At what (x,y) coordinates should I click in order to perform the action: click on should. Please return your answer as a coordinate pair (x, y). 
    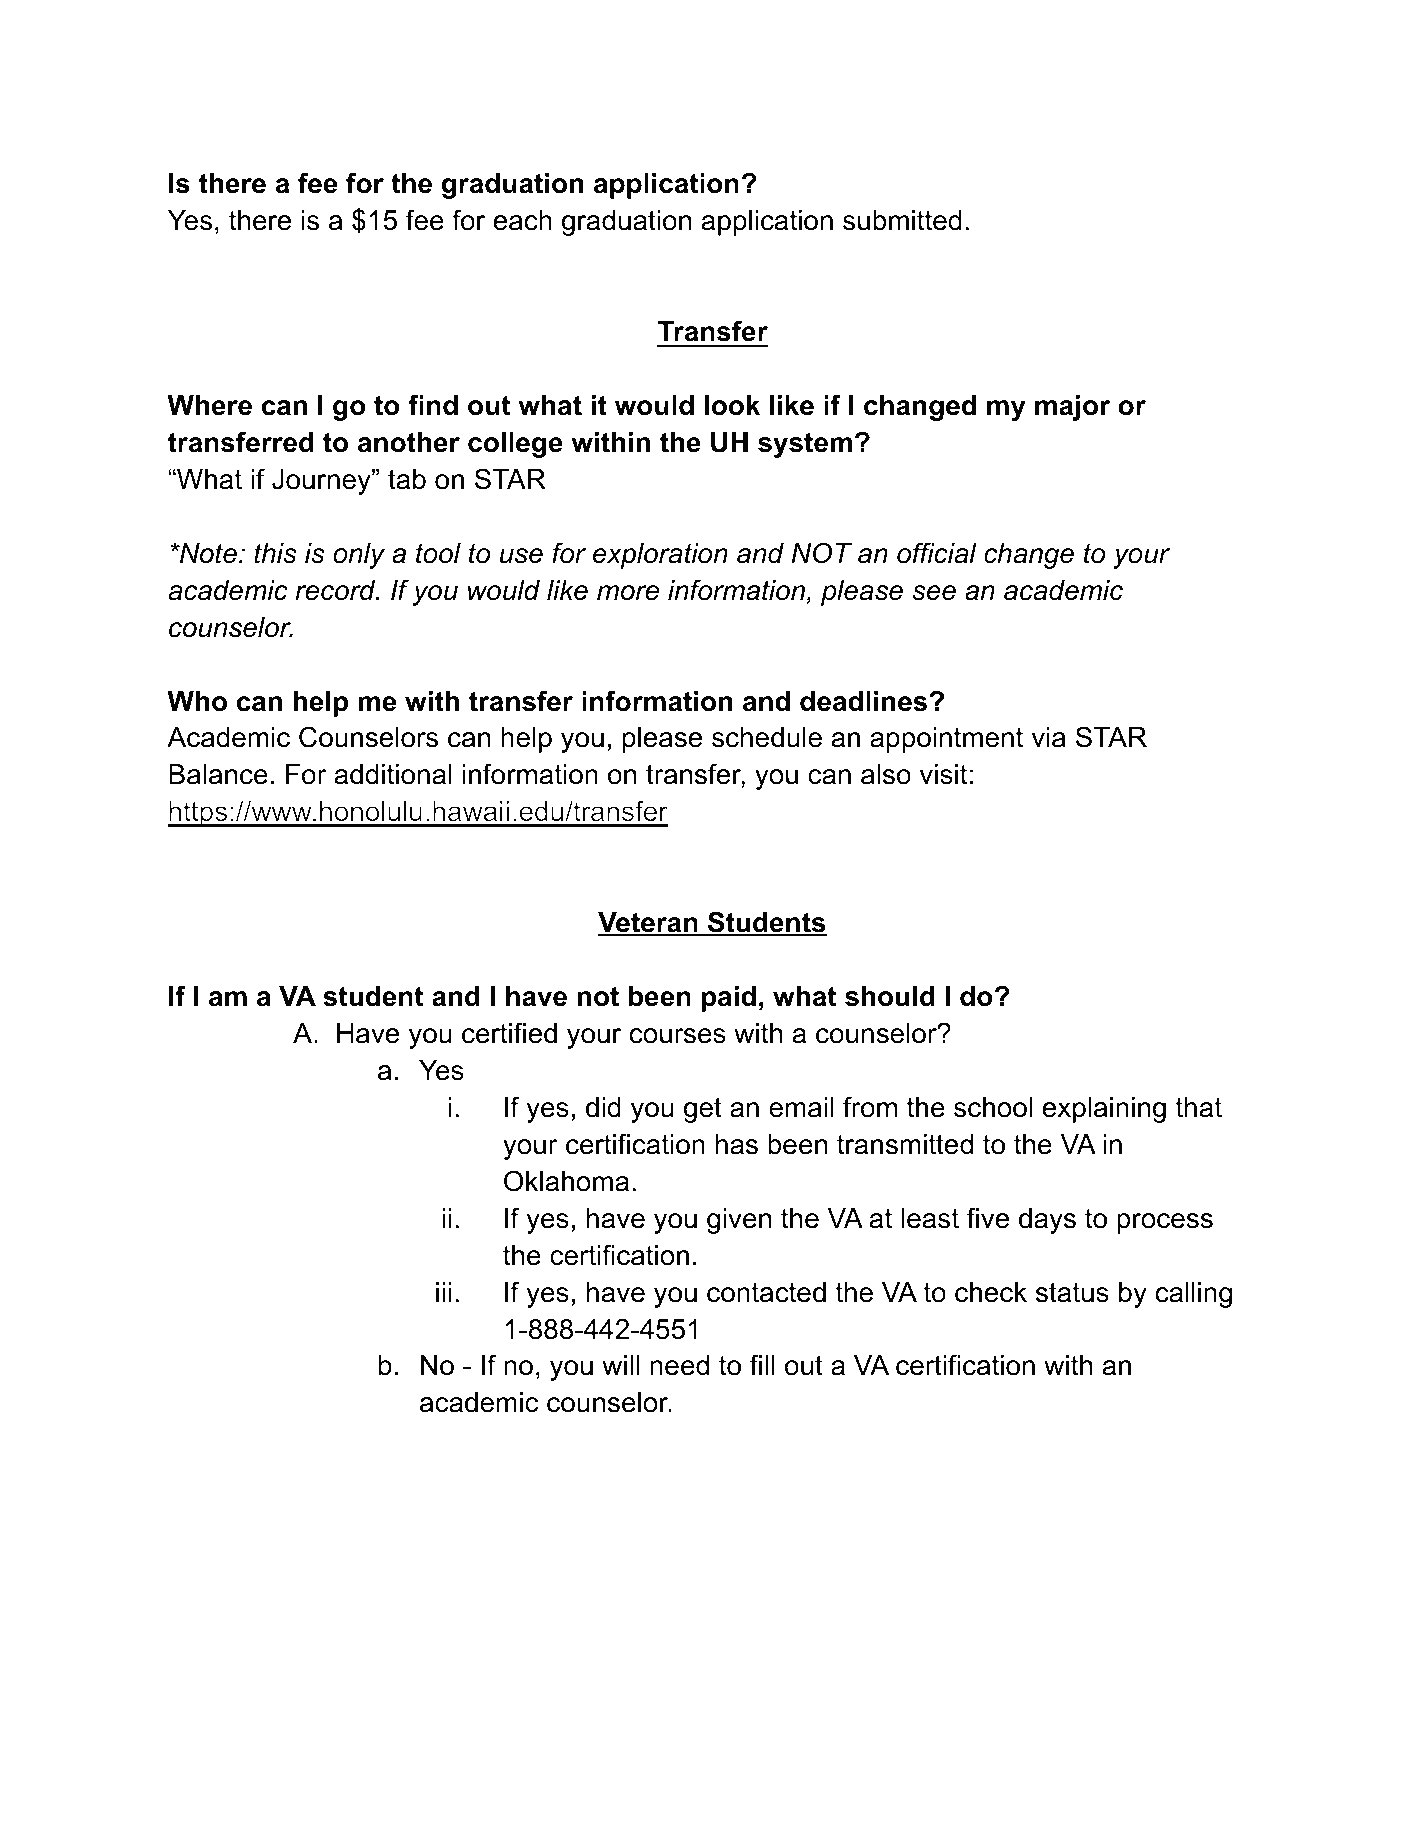
    Looking at the image, I should click on (890, 996).
